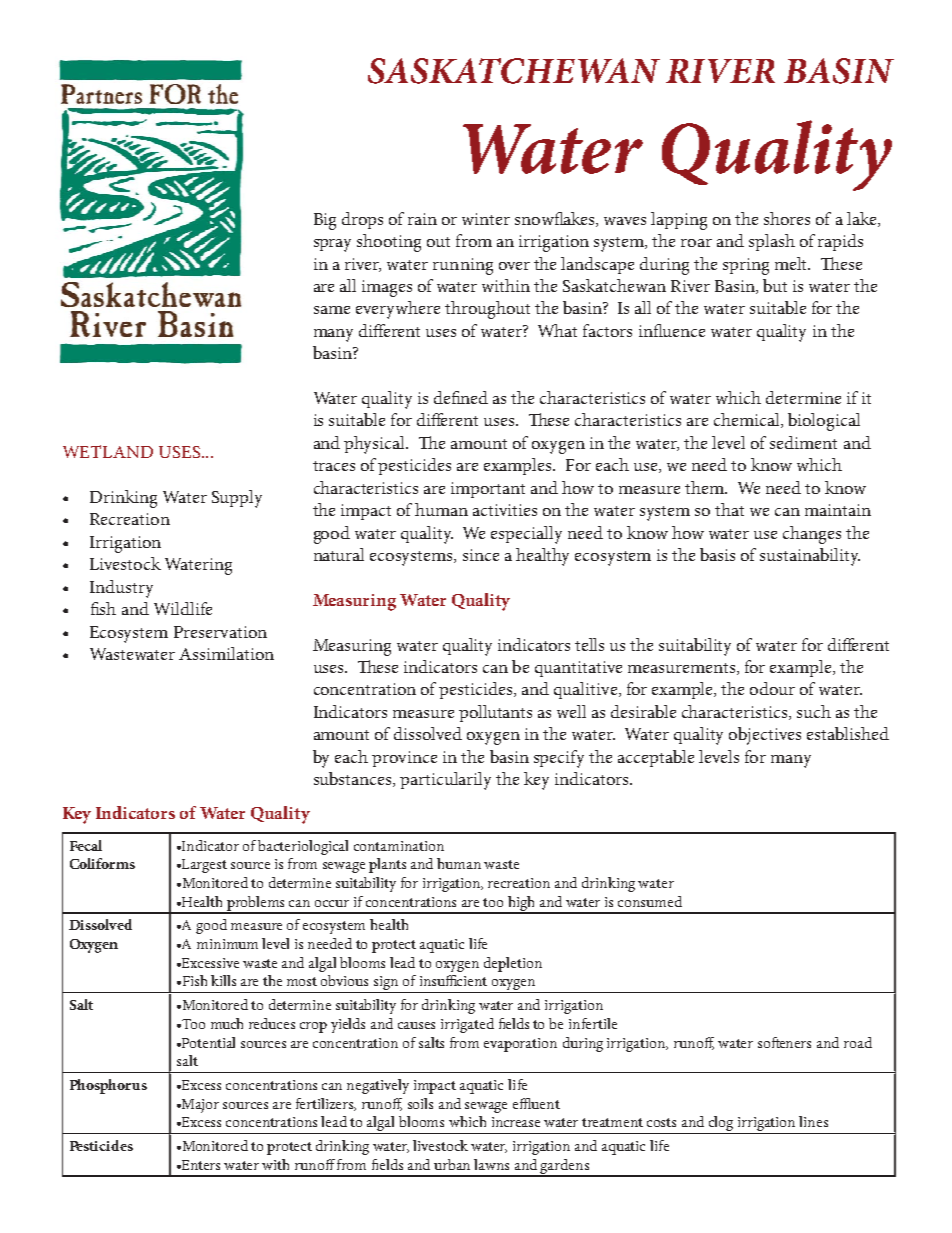  What do you see at coordinates (102, 863) in the screenshot?
I see `Coliforms` at bounding box center [102, 863].
